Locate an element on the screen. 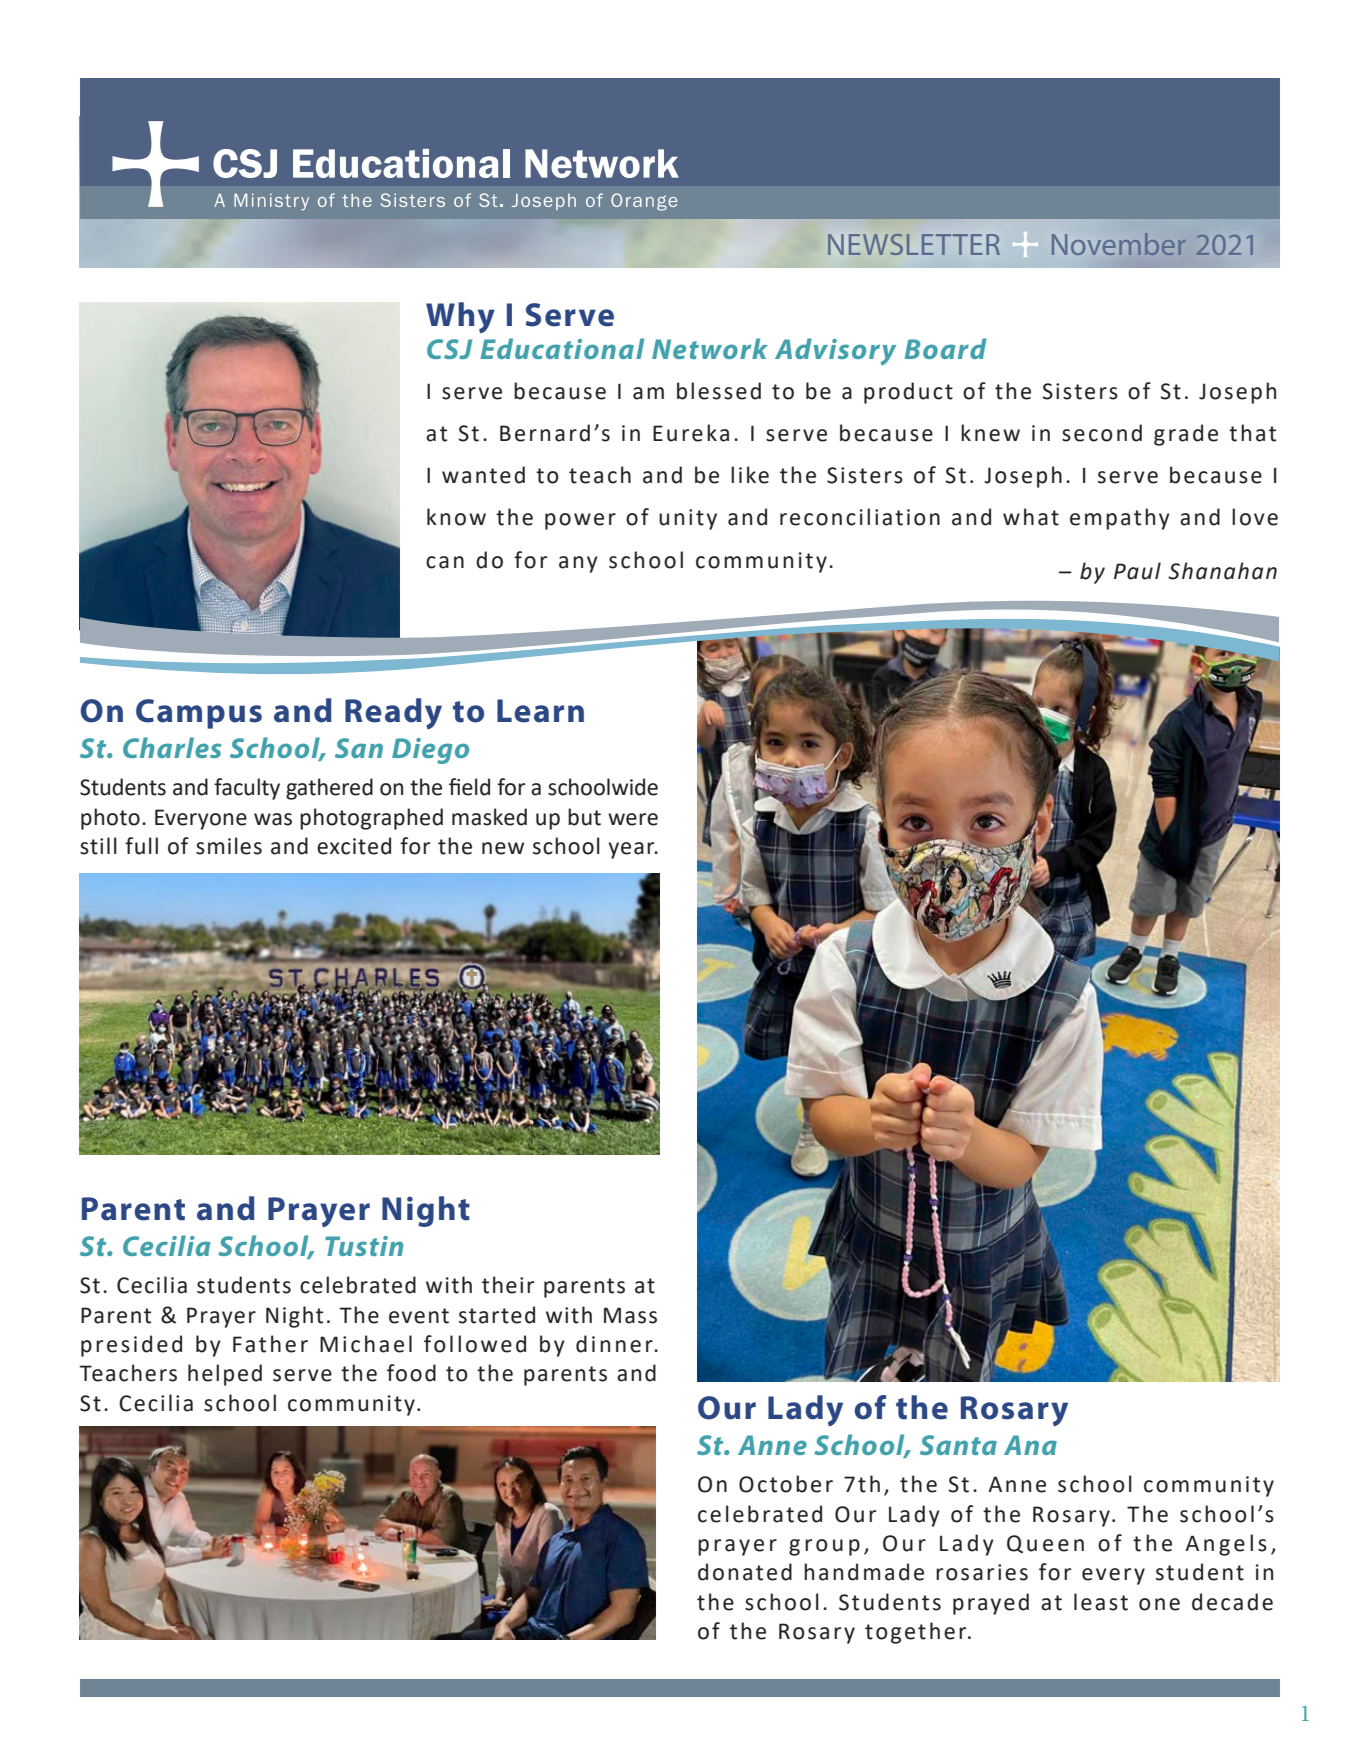 This screenshot has width=1359, height=1759. started is located at coordinates (497, 1315).
